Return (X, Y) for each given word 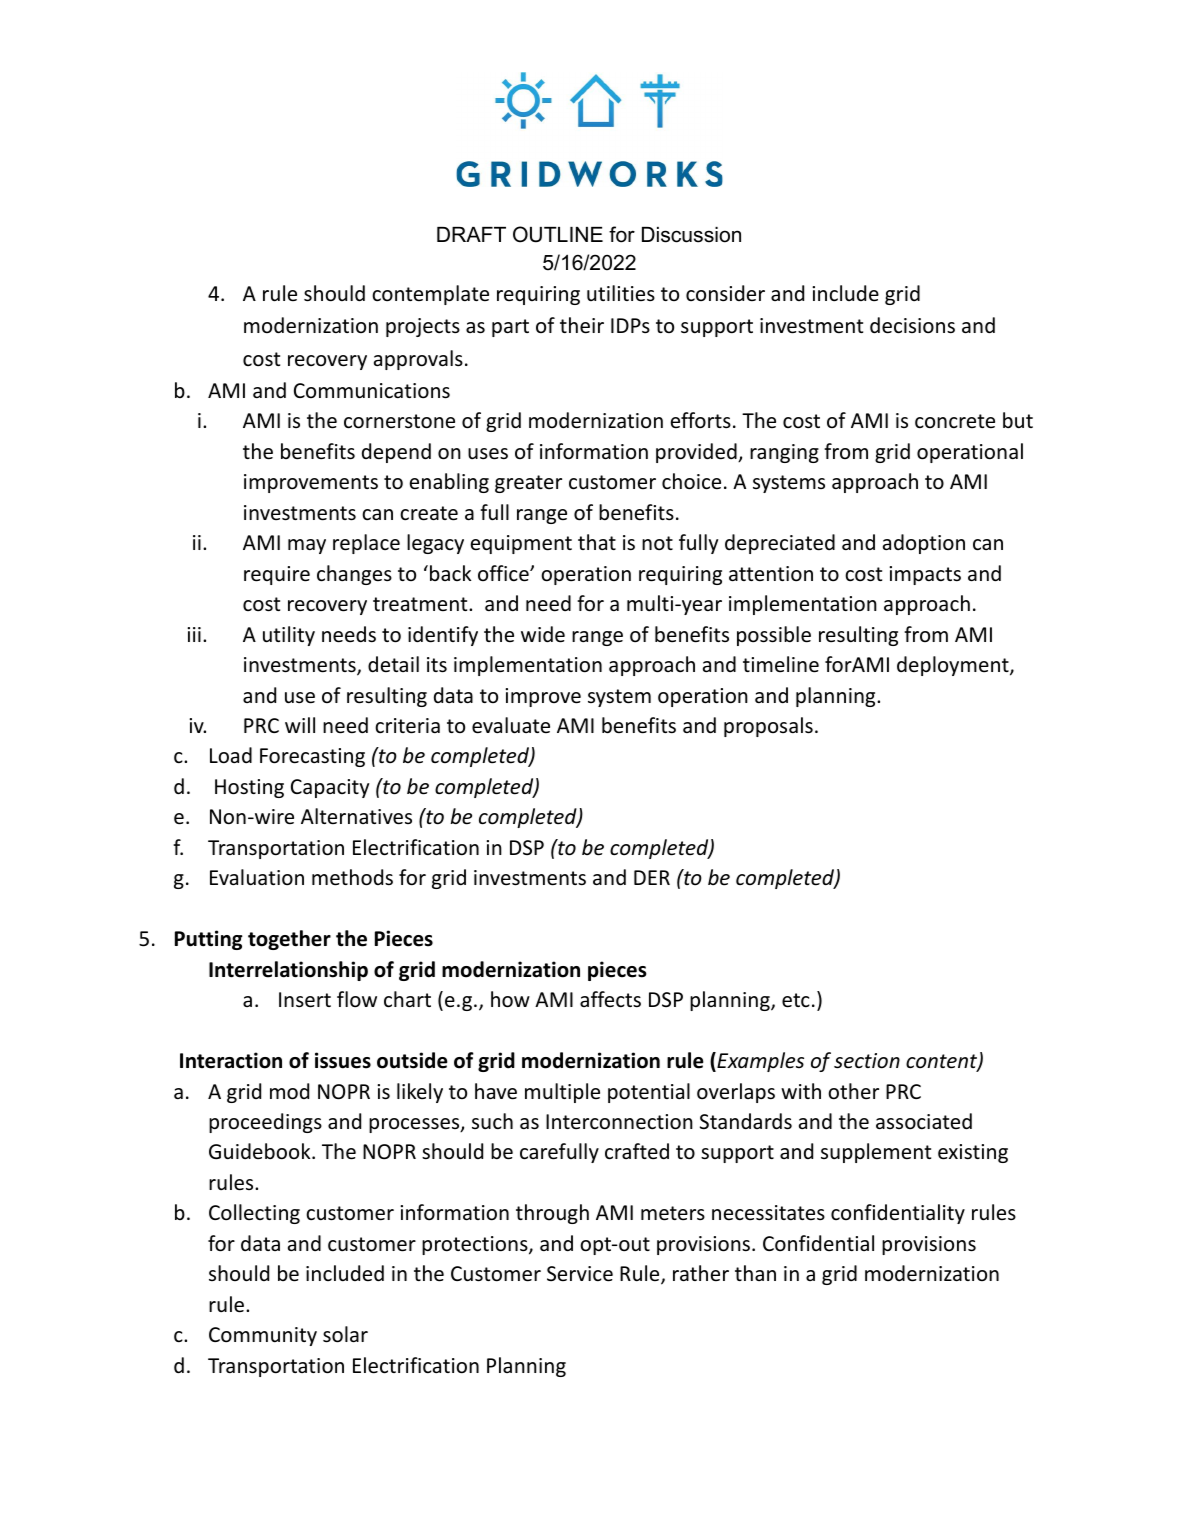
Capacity (330, 788)
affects (610, 999)
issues (343, 1060)
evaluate (511, 725)
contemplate (430, 295)
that (597, 542)
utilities (621, 293)
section (867, 1061)
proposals (768, 727)
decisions (912, 325)
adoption (924, 544)
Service (580, 1274)
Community (263, 1336)
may (307, 546)
